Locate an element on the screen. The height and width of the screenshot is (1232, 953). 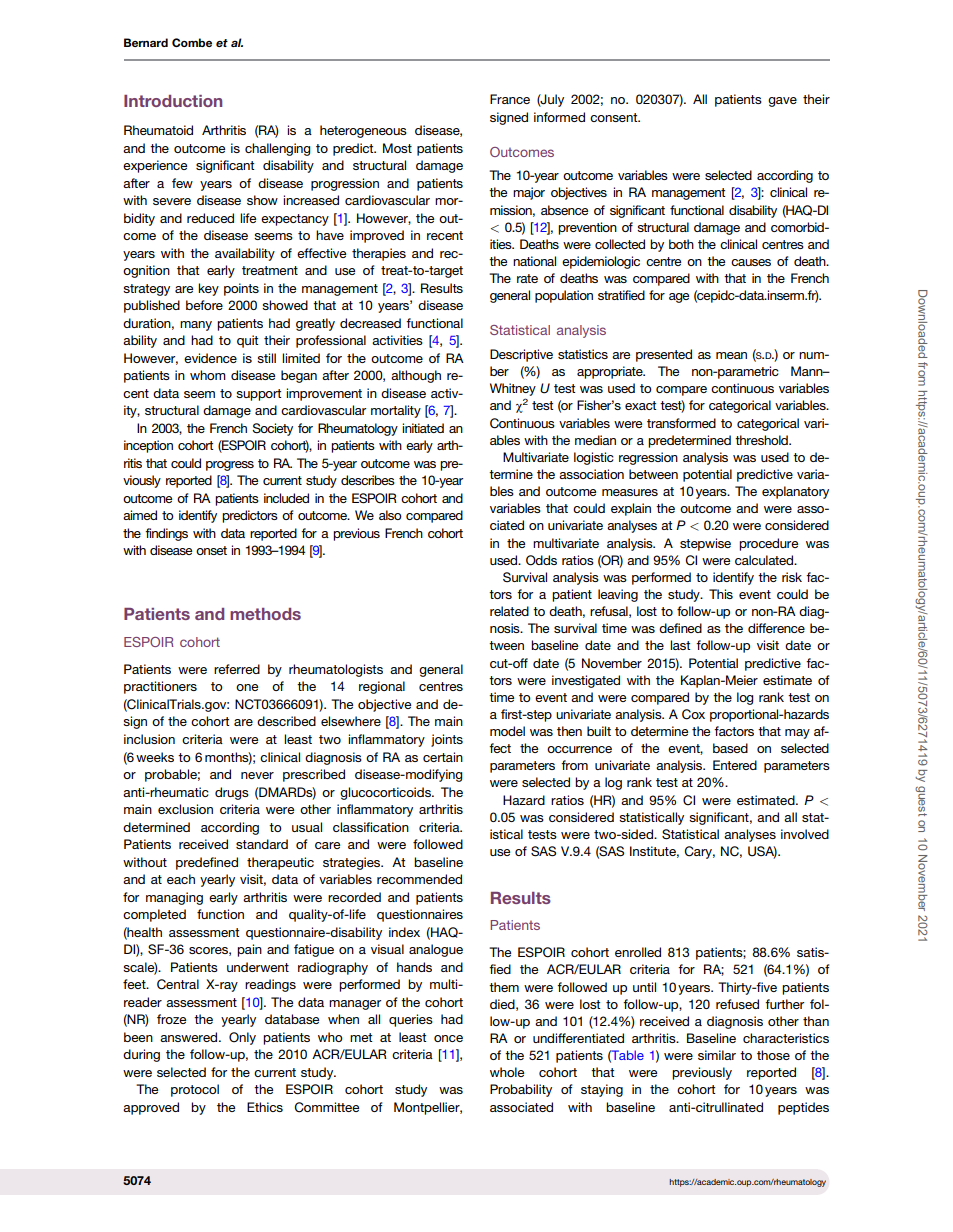
Descriptive is located at coordinates (521, 355).
